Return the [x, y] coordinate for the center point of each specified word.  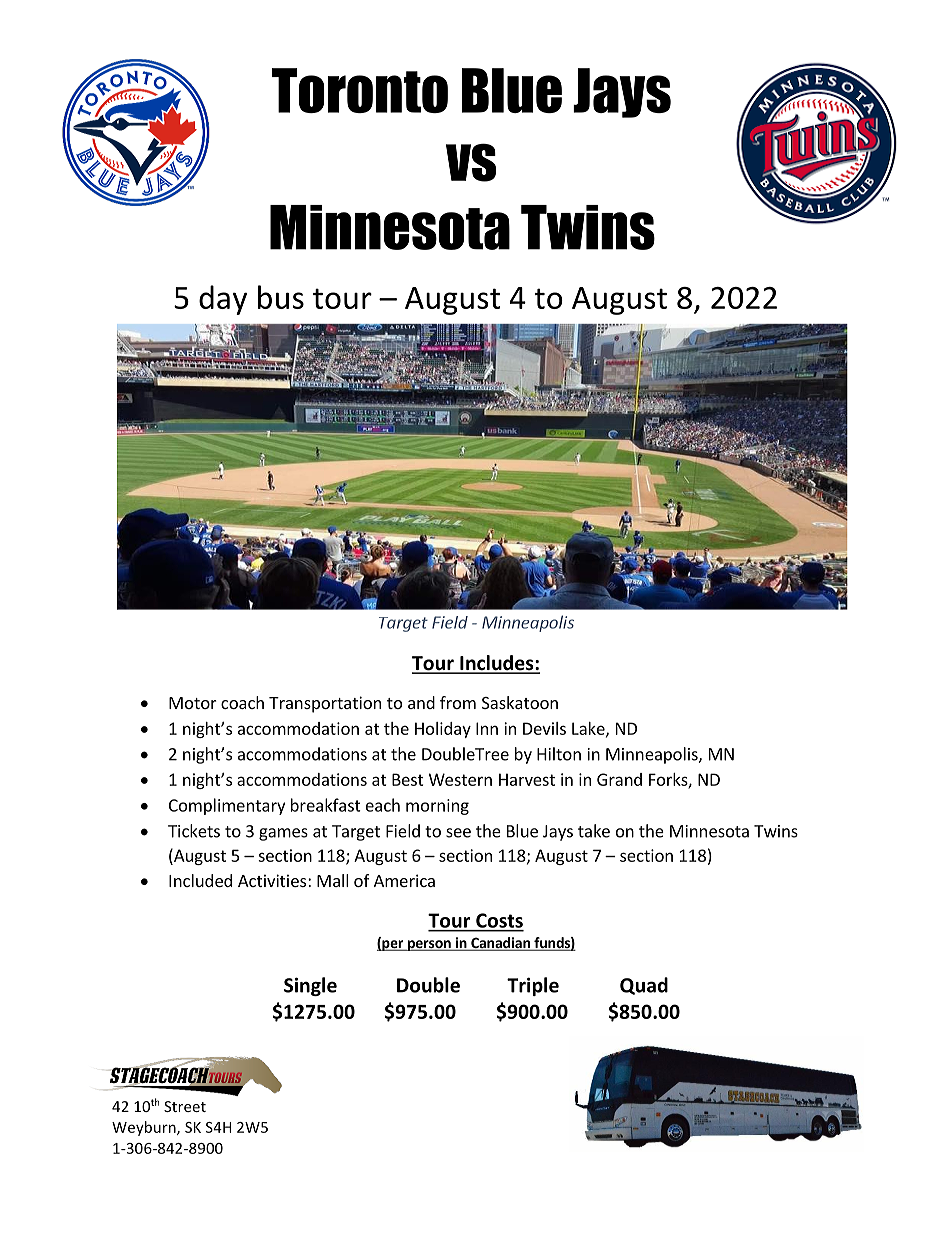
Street [185, 1106]
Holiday [443, 730]
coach [242, 702]
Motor [193, 703]
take [594, 831]
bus [281, 297]
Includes [497, 664]
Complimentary [227, 806]
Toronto [360, 90]
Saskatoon [520, 702]
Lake [589, 729]
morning [437, 807]
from [458, 702]
